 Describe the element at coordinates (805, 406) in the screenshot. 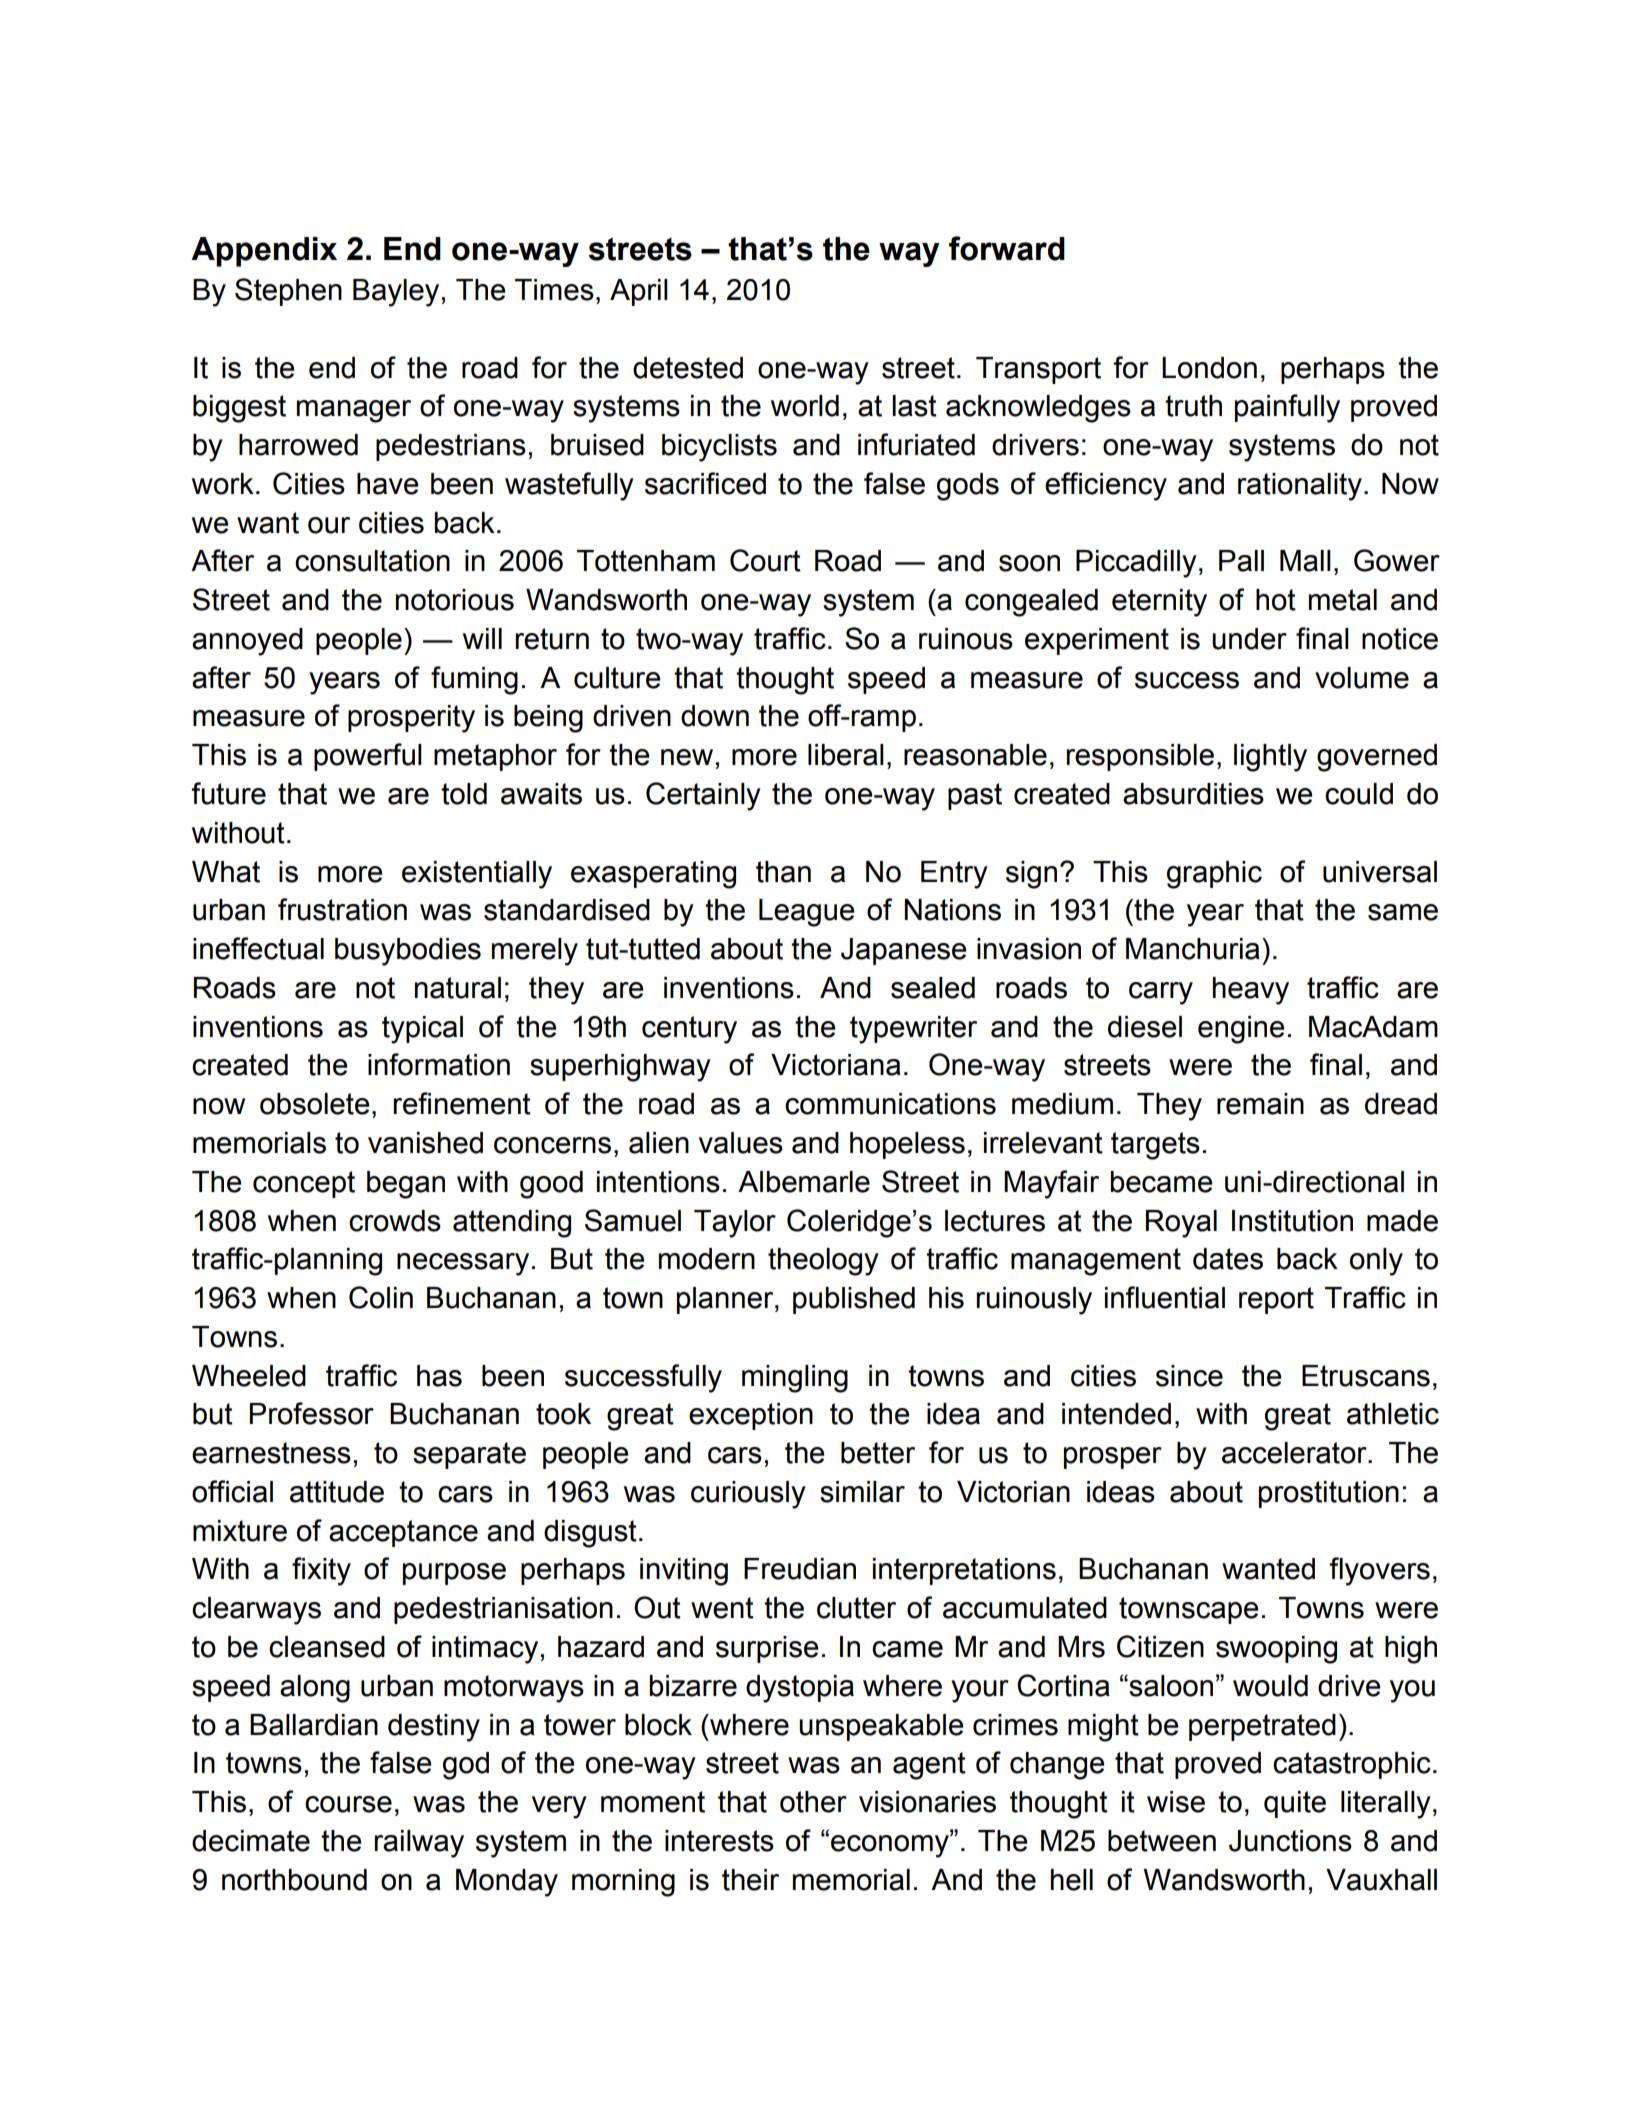

I see `world` at that location.
